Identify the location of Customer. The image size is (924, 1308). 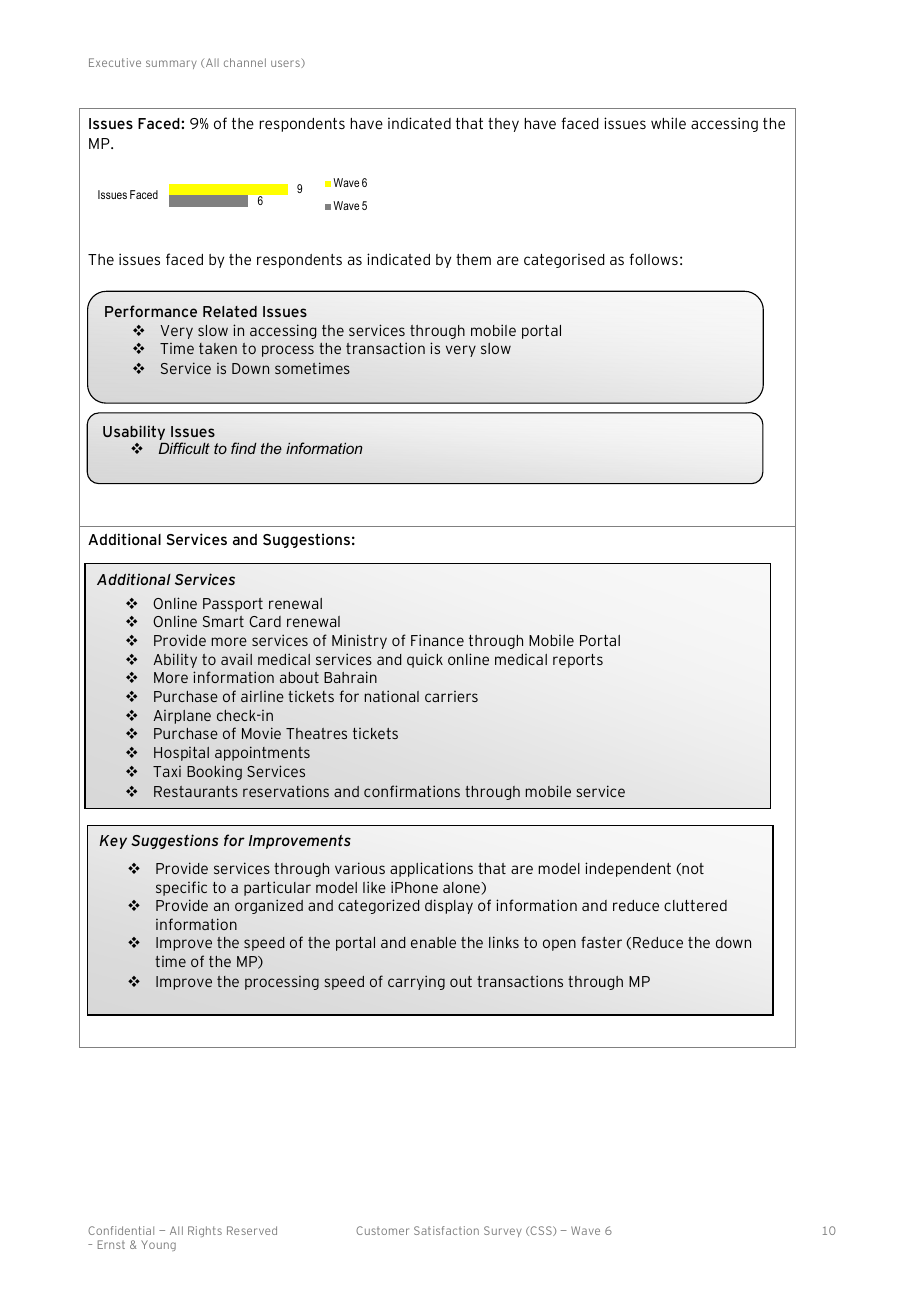
(382, 1230).
